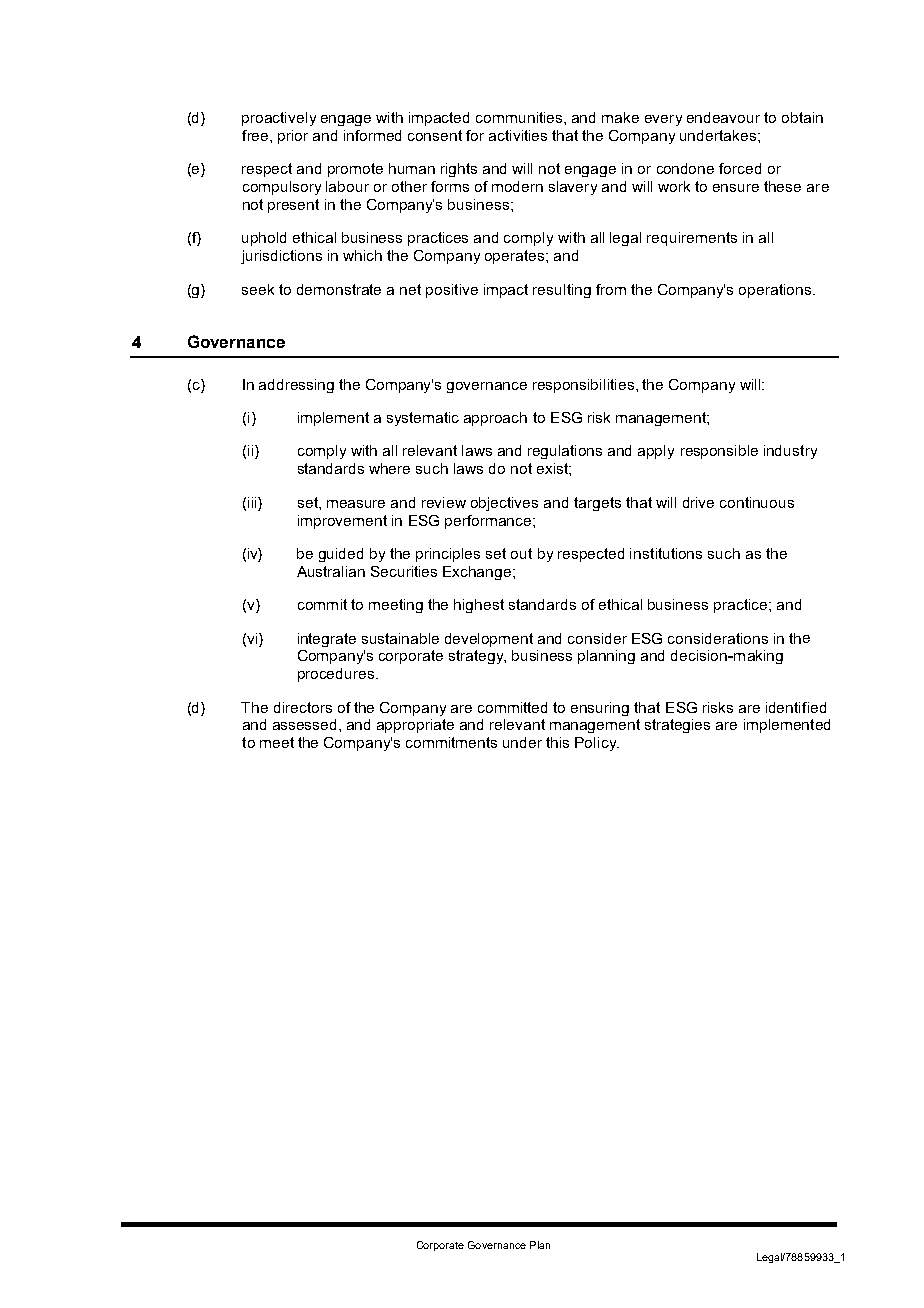 The image size is (924, 1308). What do you see at coordinates (518, 135) in the screenshot?
I see `activities` at bounding box center [518, 135].
